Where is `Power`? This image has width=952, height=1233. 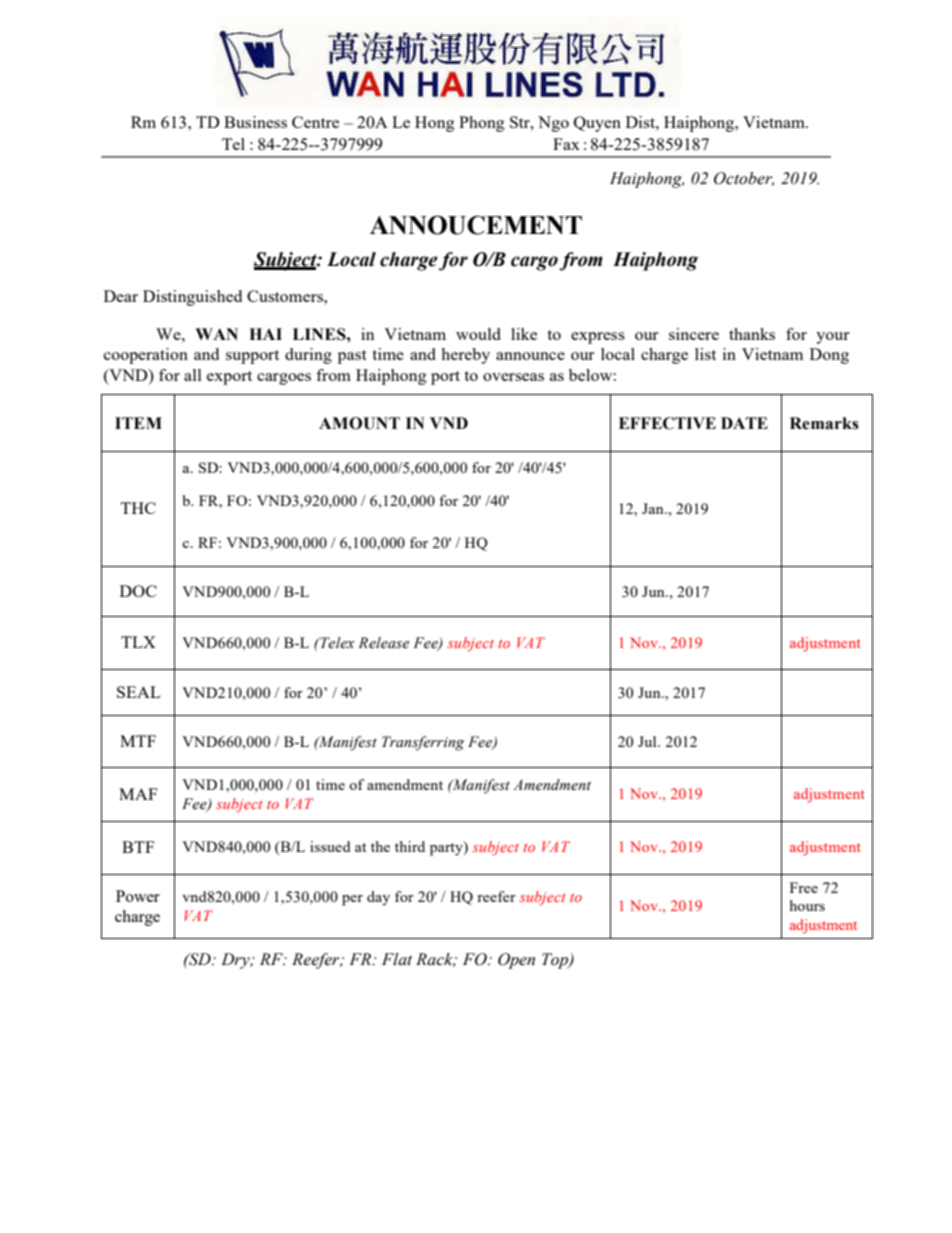 Power is located at coordinates (138, 896).
